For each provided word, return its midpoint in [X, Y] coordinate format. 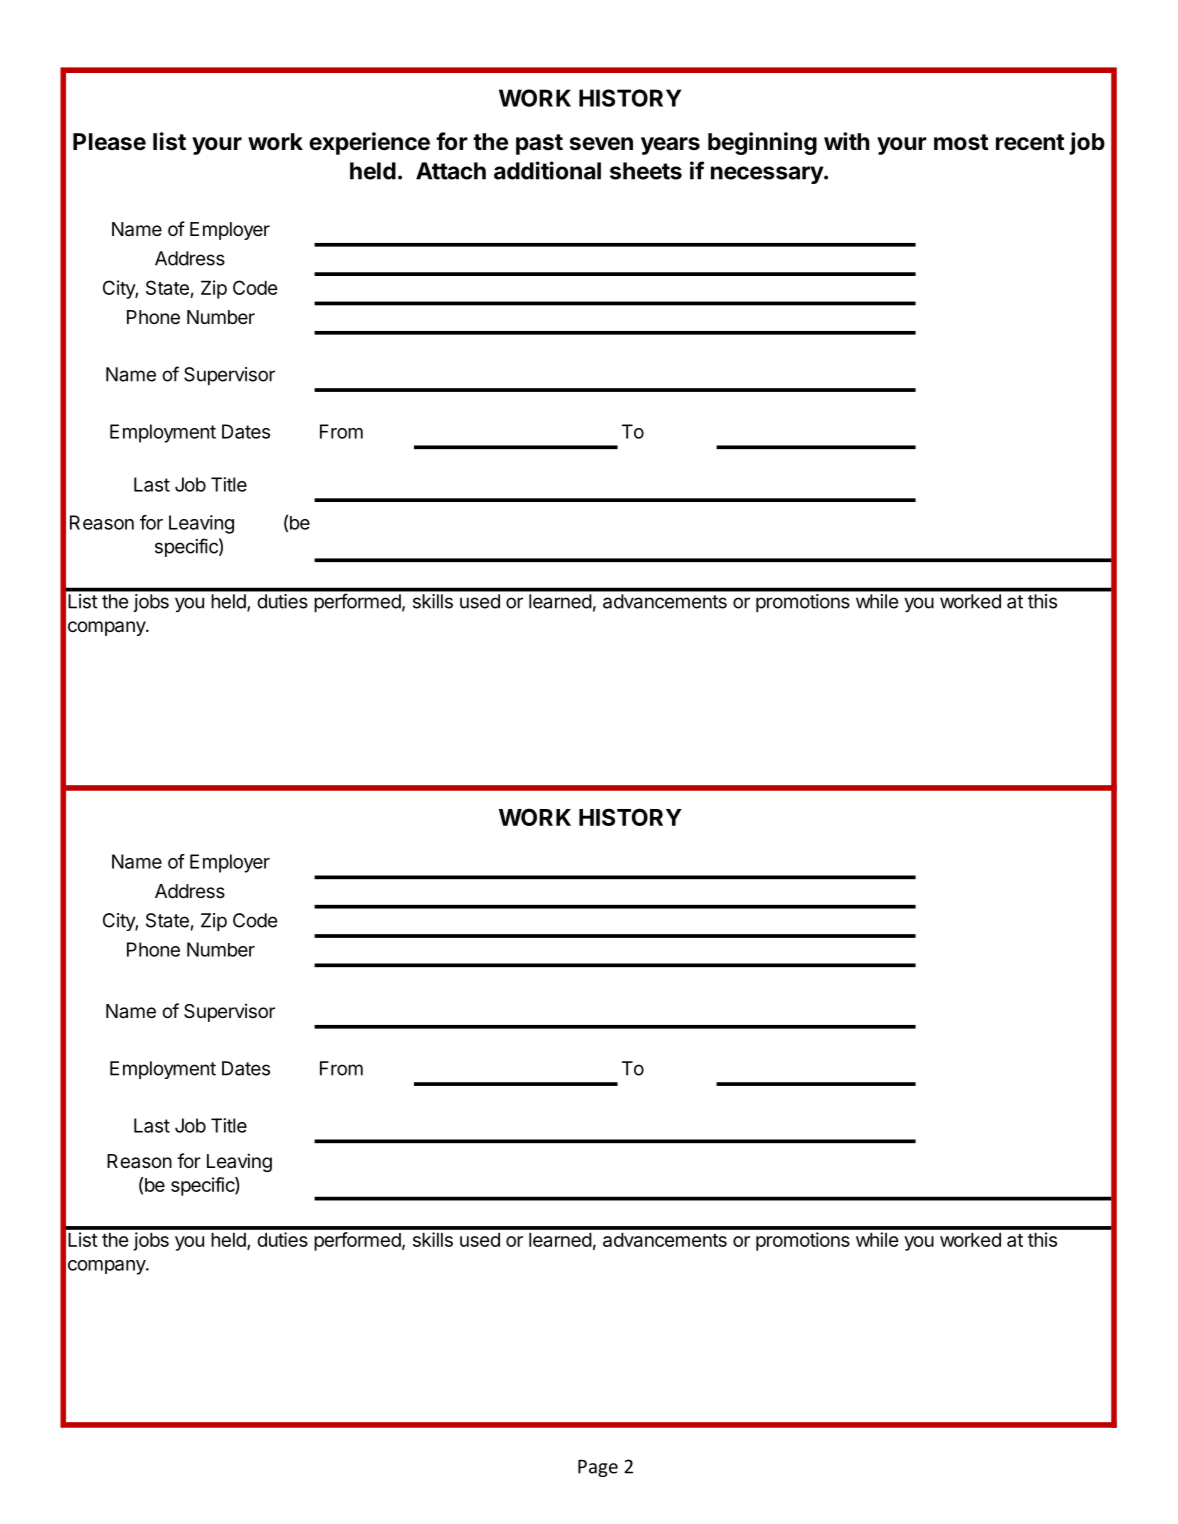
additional [547, 170]
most [961, 142]
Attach [451, 171]
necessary [768, 175]
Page [598, 1468]
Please [109, 142]
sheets [646, 171]
